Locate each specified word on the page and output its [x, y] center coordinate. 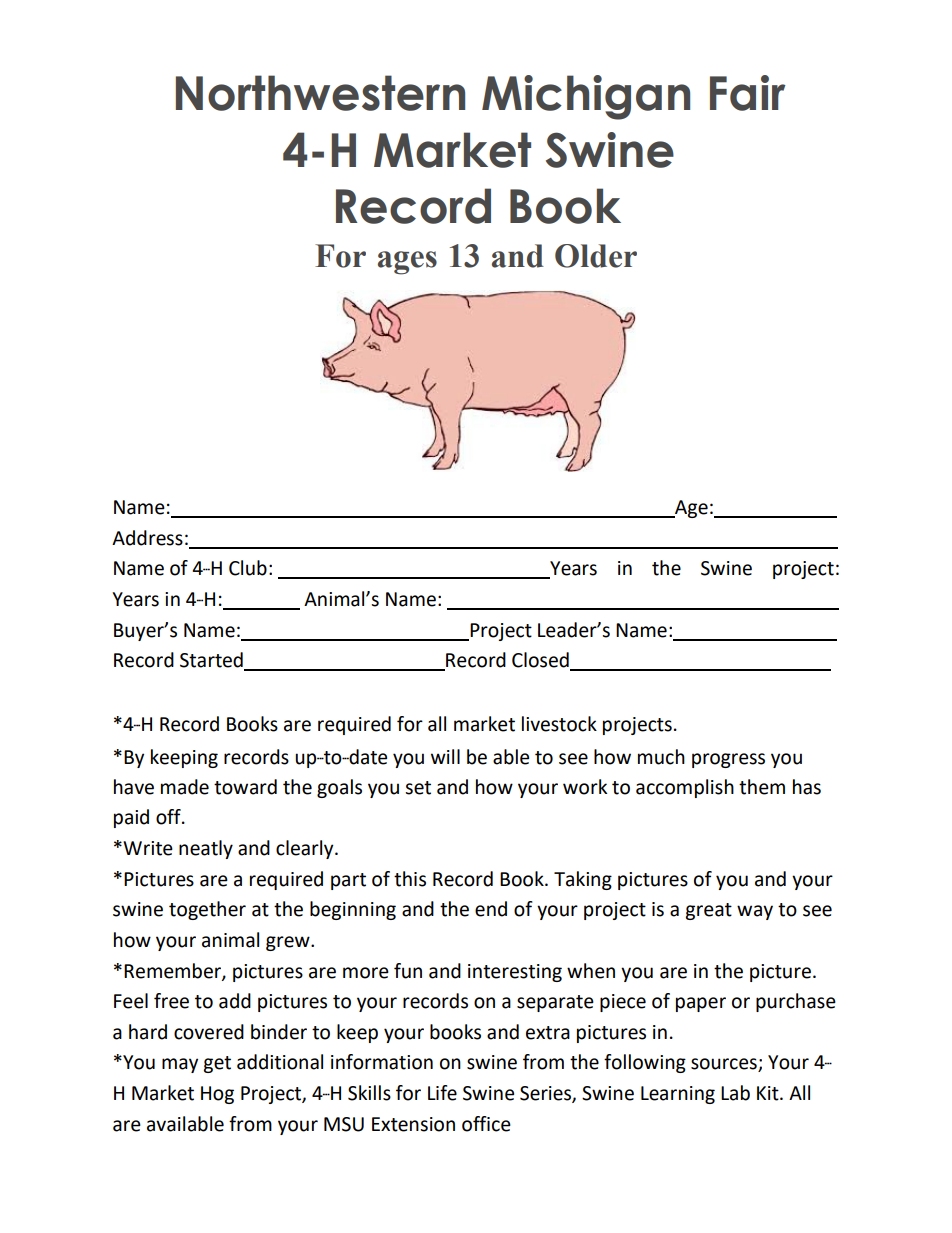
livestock [559, 724]
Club [248, 568]
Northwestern [320, 93]
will [445, 756]
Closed [541, 661]
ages [407, 263]
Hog [217, 1095]
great [708, 911]
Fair [748, 93]
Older [596, 256]
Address [147, 538]
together [207, 910]
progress [728, 760]
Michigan [586, 97]
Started [212, 661]
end [491, 909]
